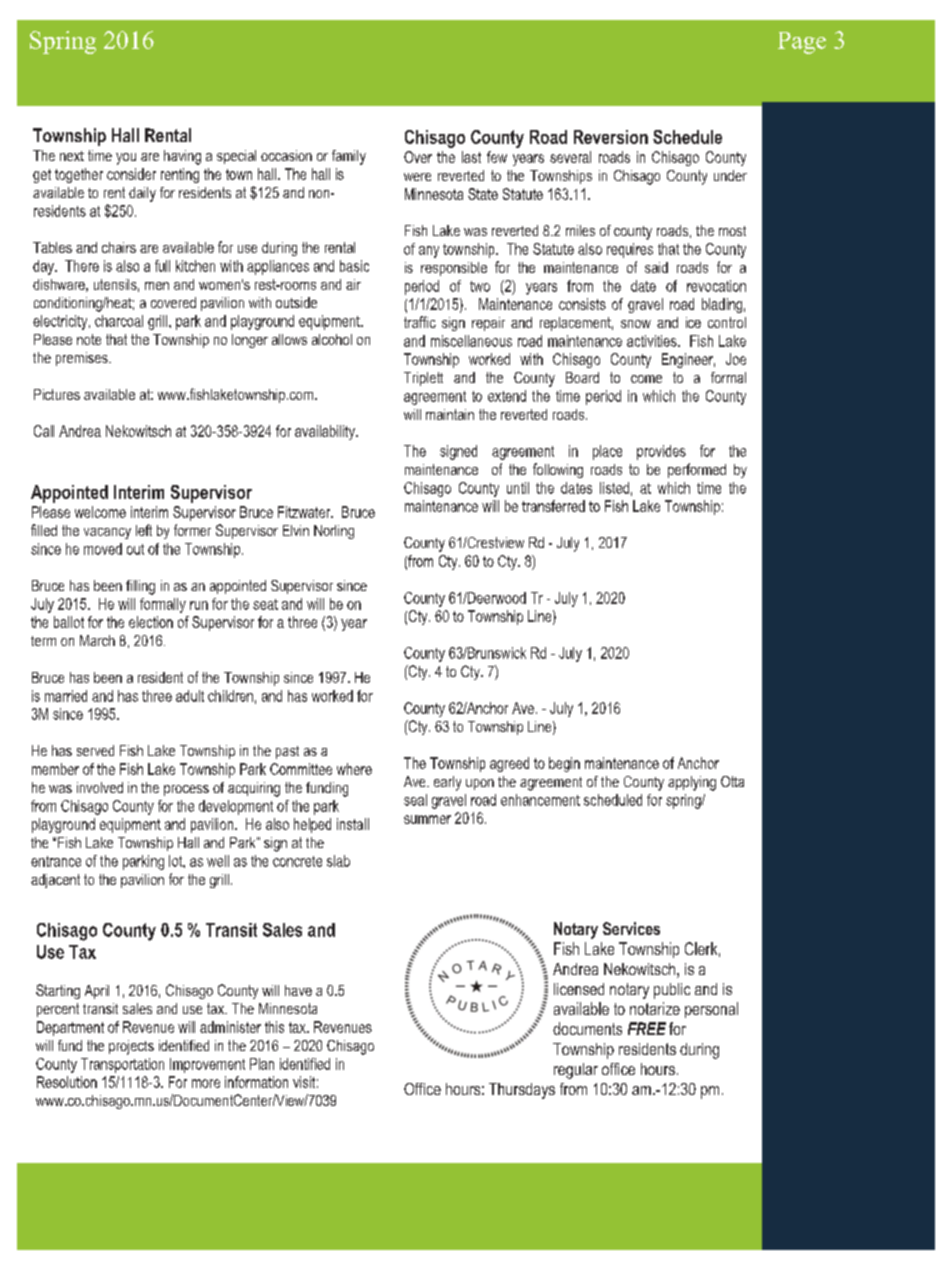 The width and height of the screenshot is (952, 1267). Describe the element at coordinates (126, 159) in the screenshot. I see `you` at that location.
